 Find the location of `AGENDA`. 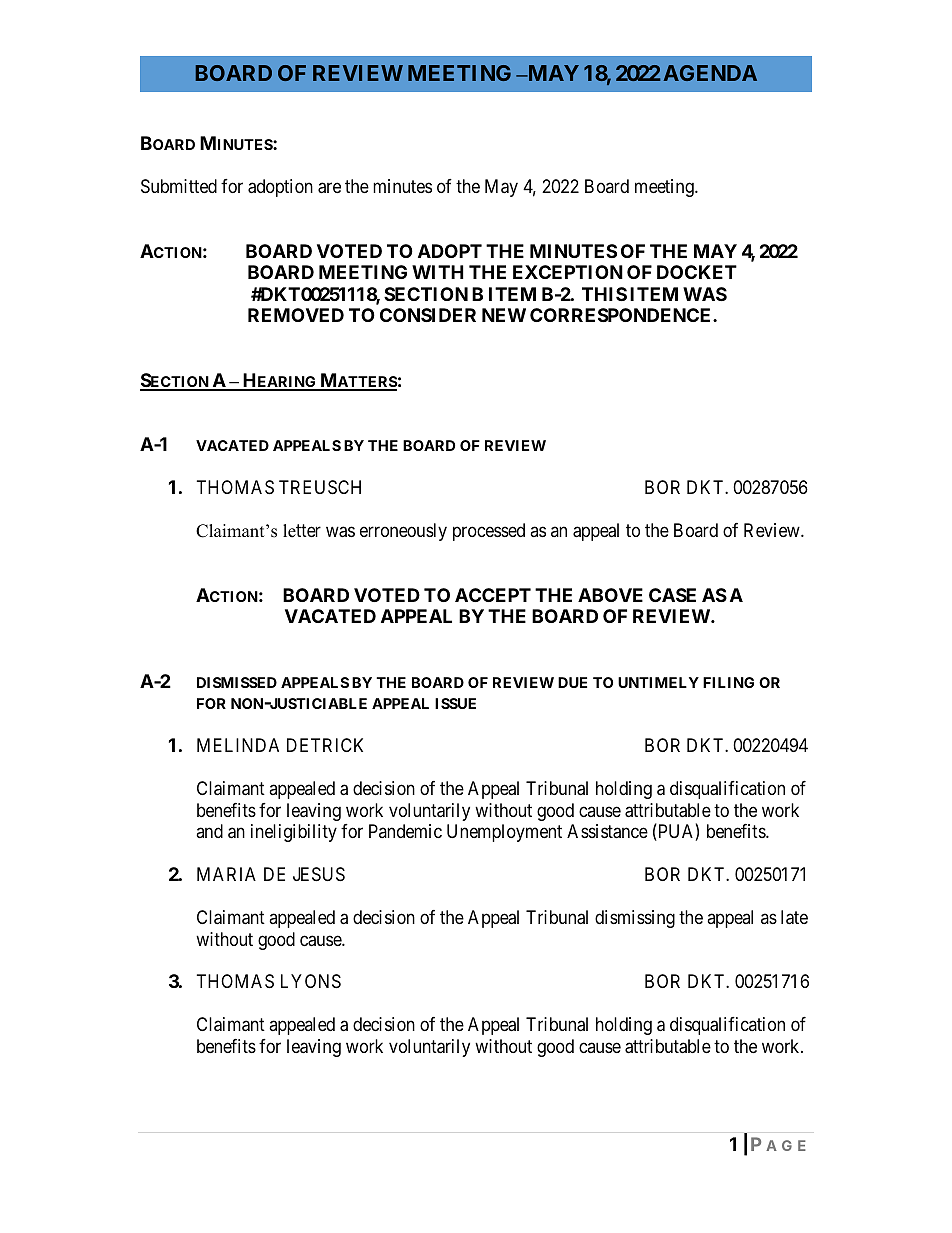

AGENDA is located at coordinates (710, 73).
